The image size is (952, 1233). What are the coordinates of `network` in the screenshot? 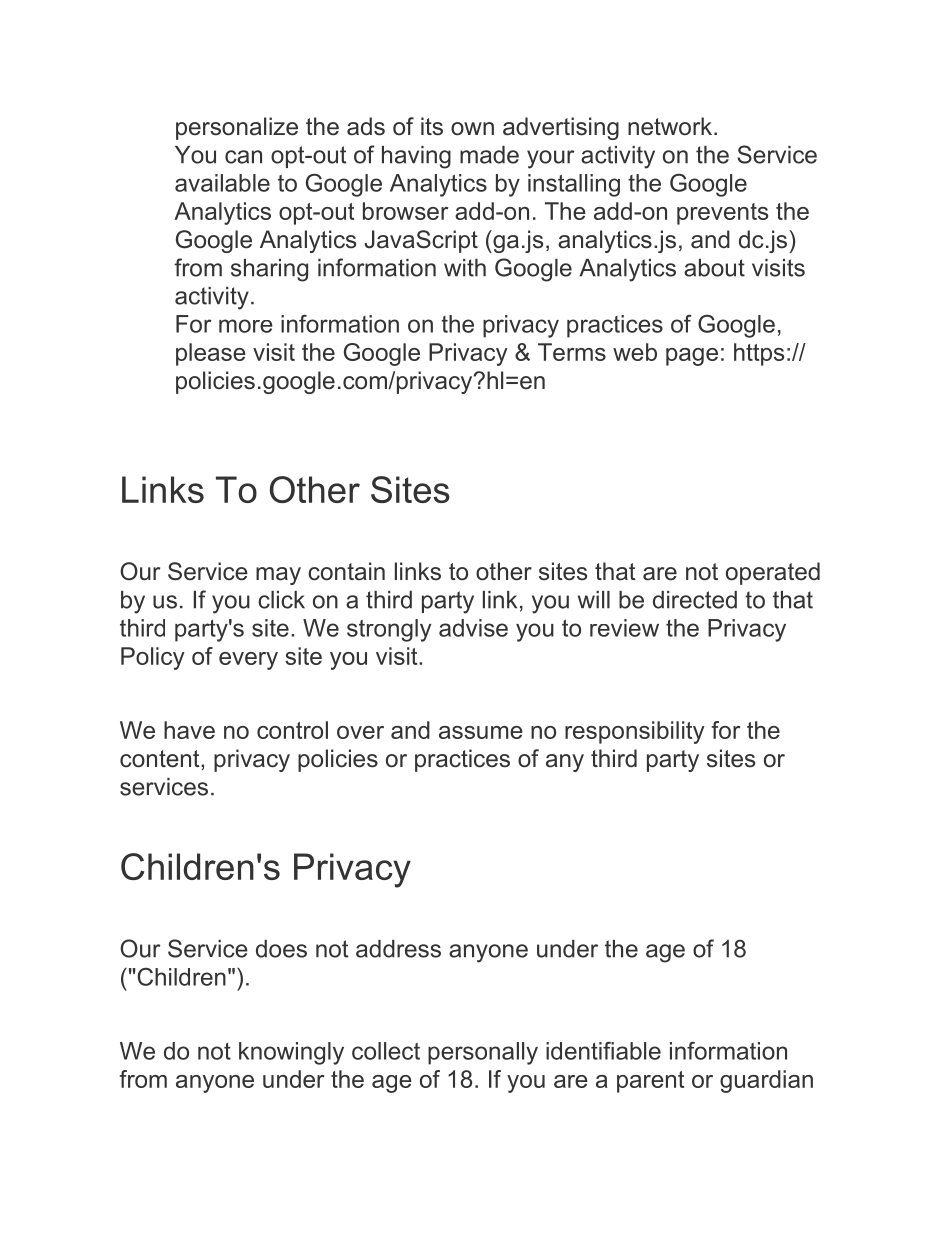 It's located at (671, 126).
